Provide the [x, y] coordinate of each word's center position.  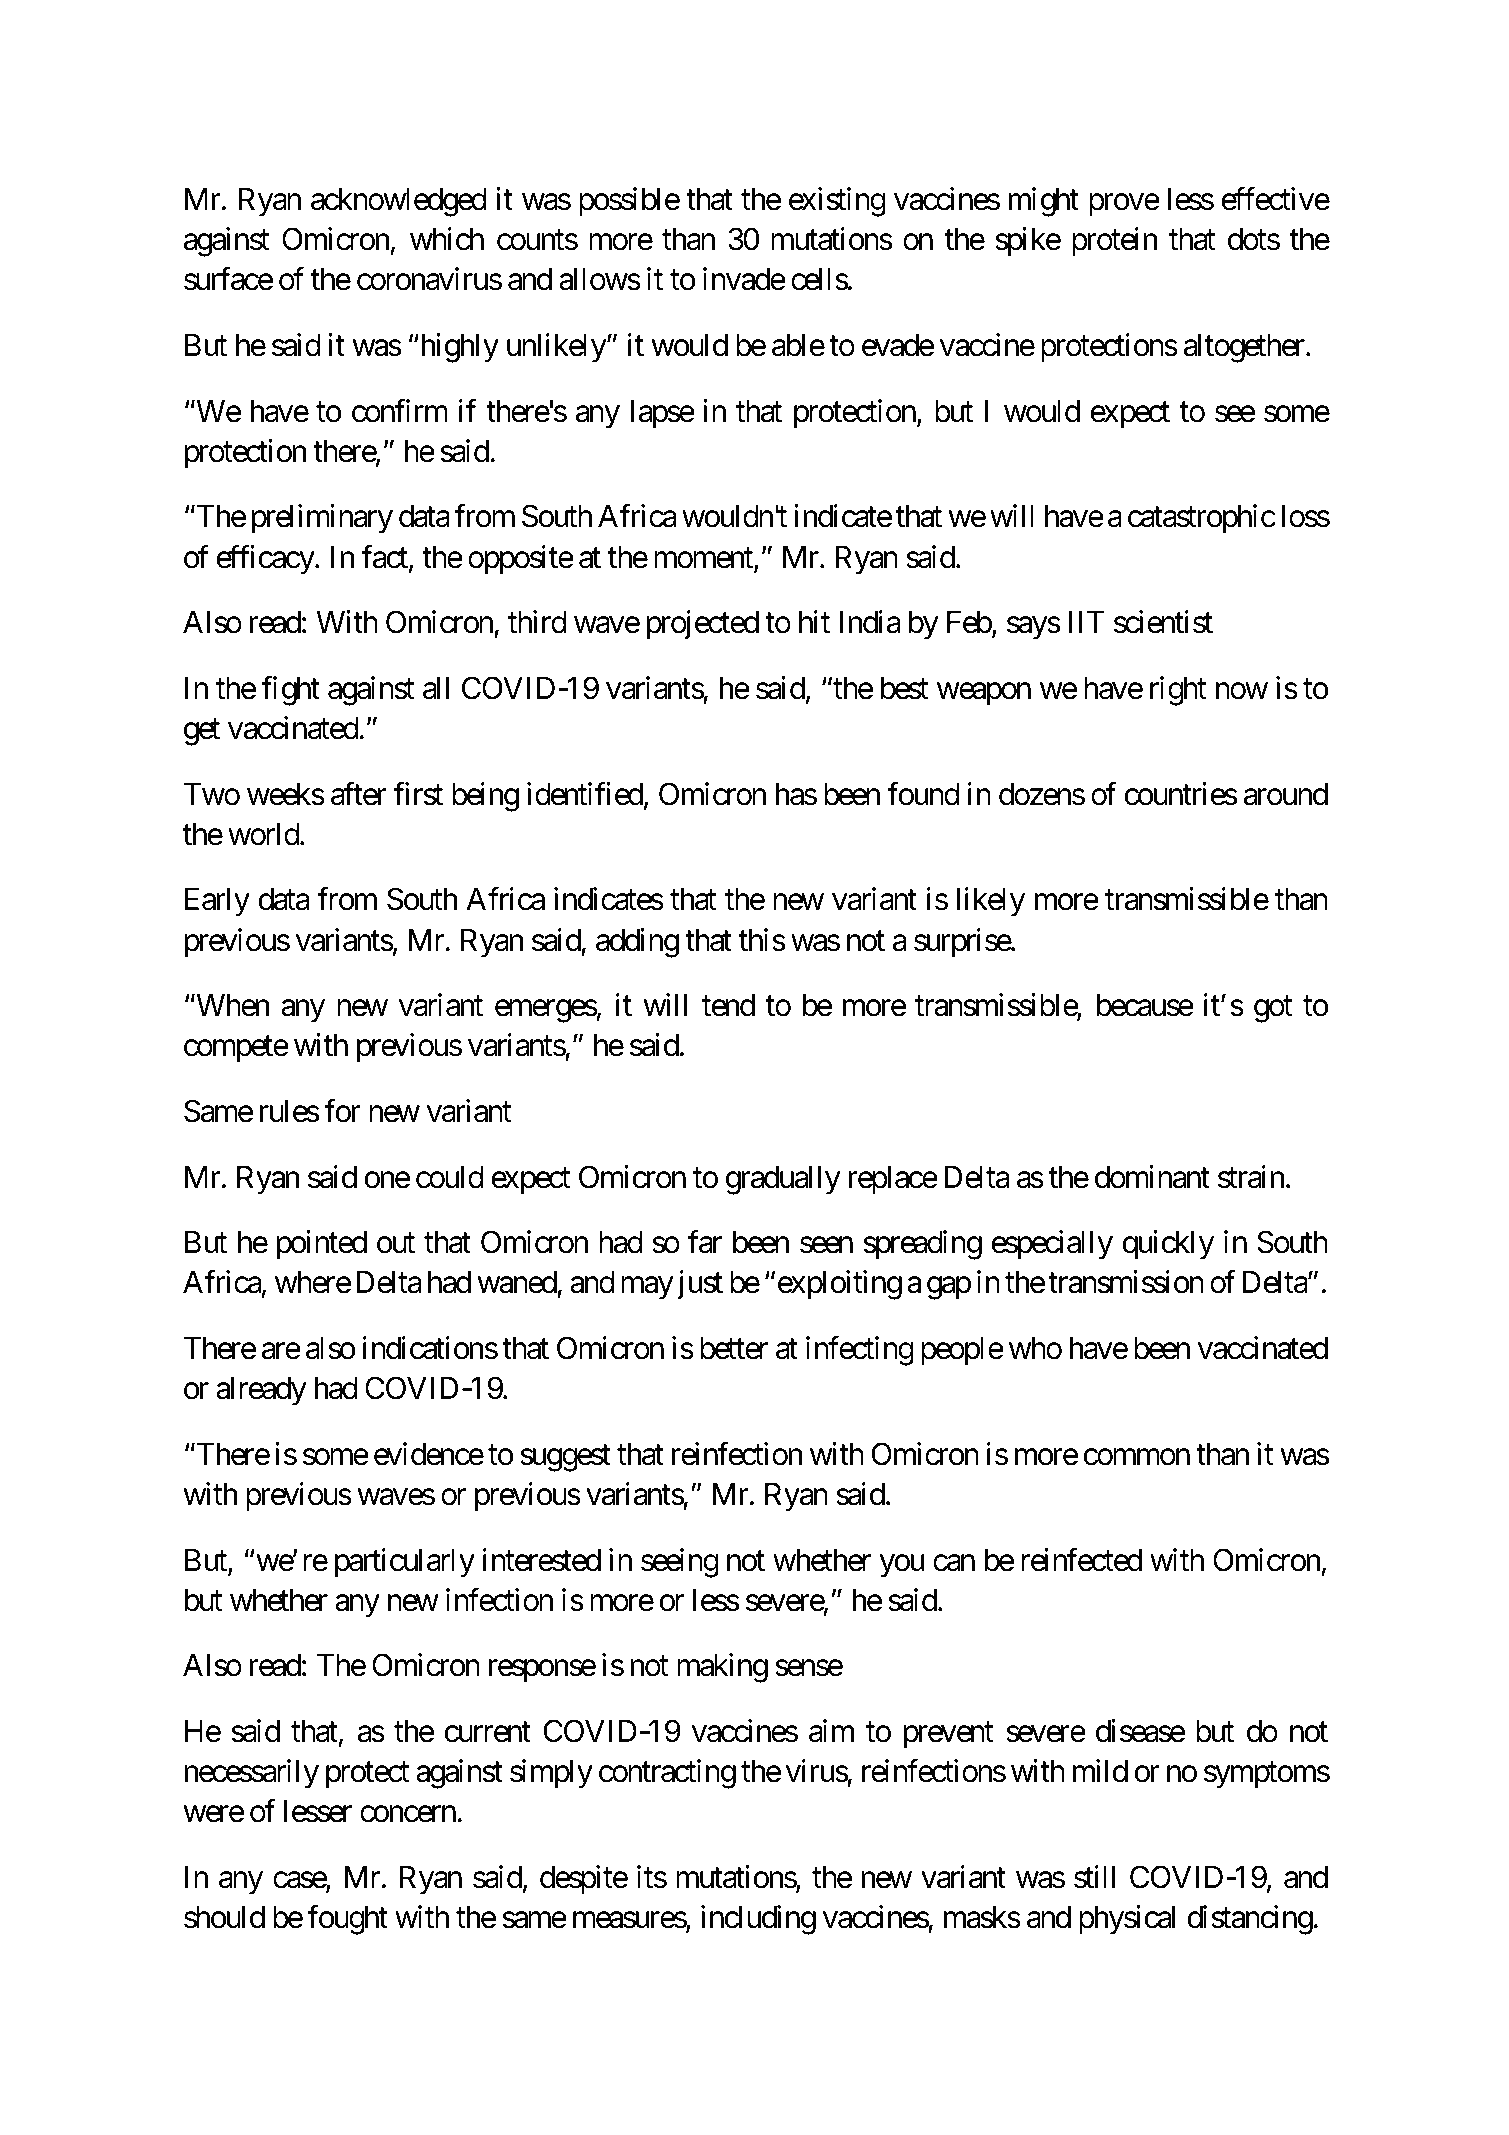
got [1273, 1009]
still [1094, 1877]
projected [703, 625]
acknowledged [399, 202]
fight [290, 691]
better [734, 1348]
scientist [1163, 622]
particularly [405, 1563]
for [342, 1111]
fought [347, 1920]
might [1044, 202]
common [1137, 1457]
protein [1114, 242]
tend [728, 1005]
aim [831, 1731]
